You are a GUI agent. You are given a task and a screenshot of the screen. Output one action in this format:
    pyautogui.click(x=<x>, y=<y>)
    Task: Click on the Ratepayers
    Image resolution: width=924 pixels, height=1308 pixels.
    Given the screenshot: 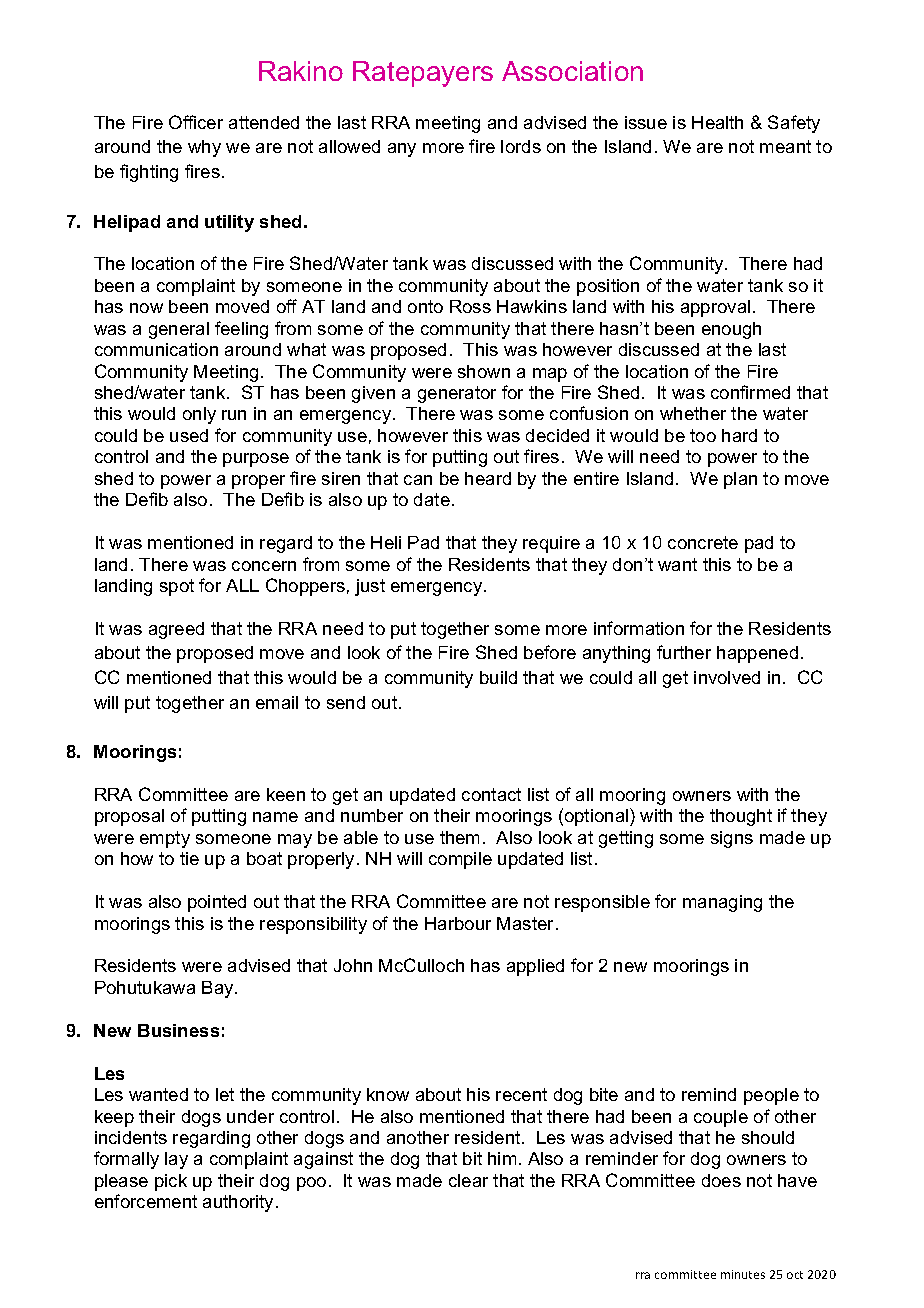 What is the action you would take?
    pyautogui.click(x=423, y=74)
